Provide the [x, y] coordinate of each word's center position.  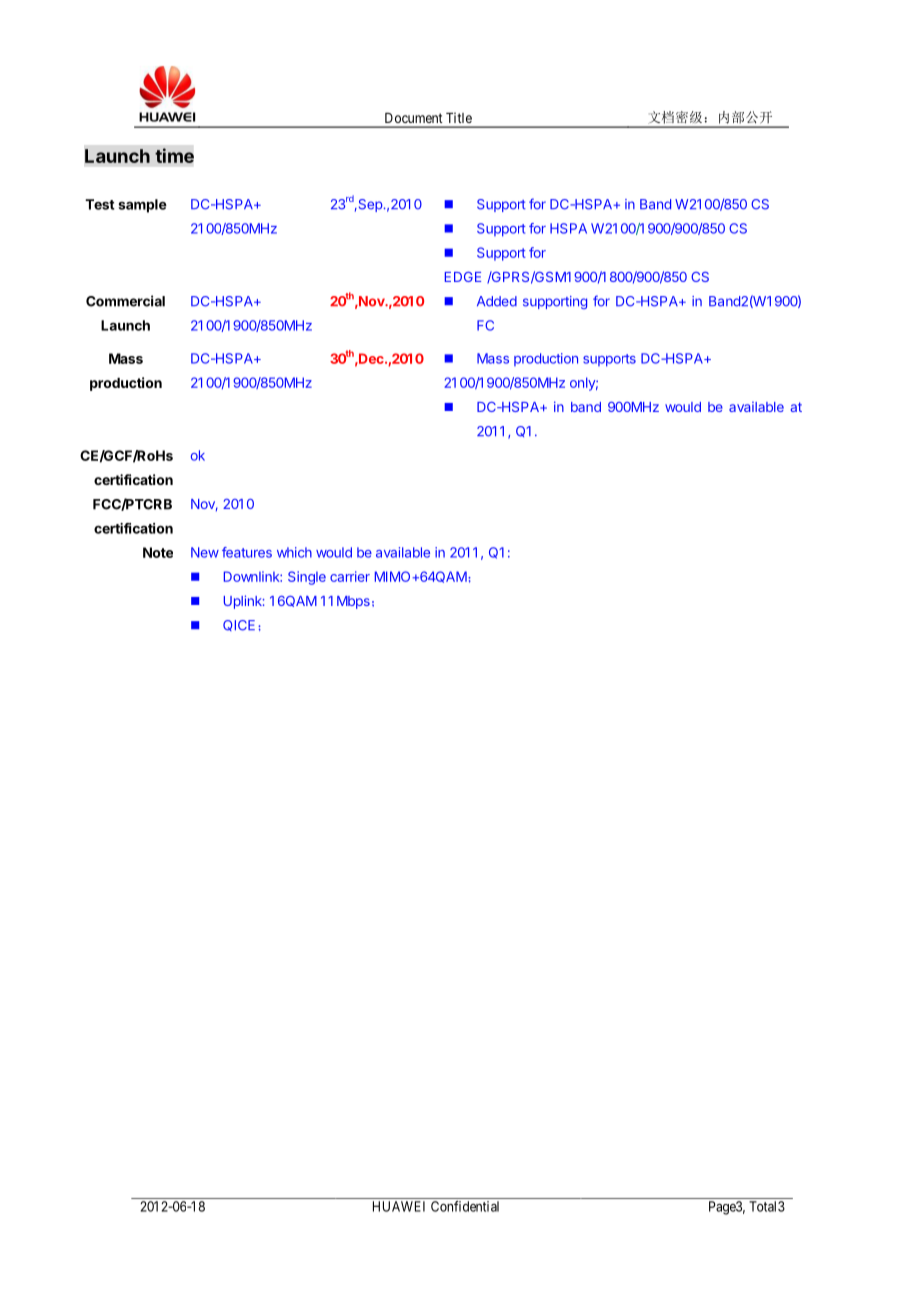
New [205, 552]
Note [158, 552]
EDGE [463, 277]
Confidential [465, 1206]
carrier [350, 576]
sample [142, 206]
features [247, 552]
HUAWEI [399, 1206]
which [294, 552]
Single [307, 578]
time [174, 155]
